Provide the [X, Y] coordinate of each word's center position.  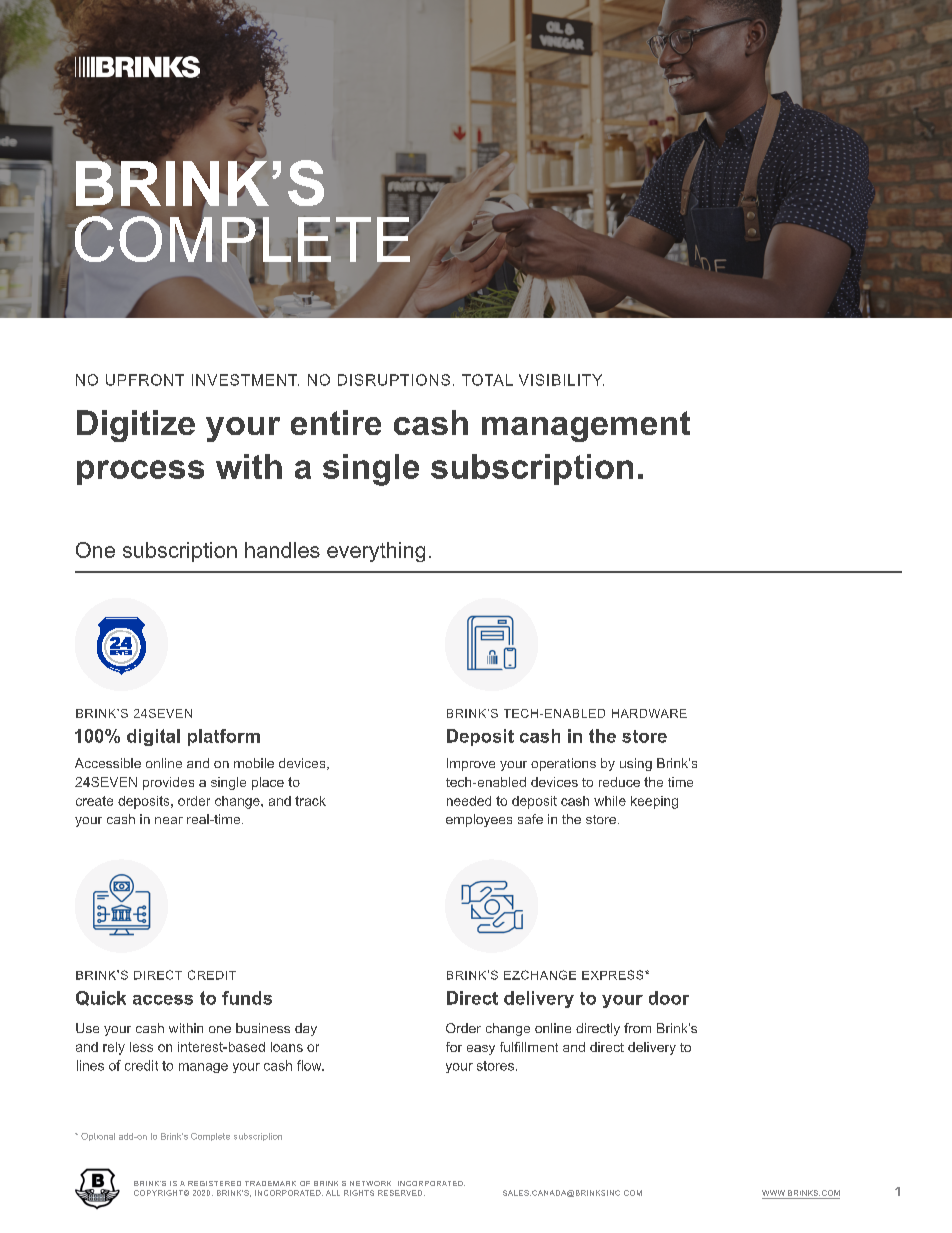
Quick [101, 998]
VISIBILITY [561, 380]
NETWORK [370, 1183]
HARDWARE [649, 713]
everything [376, 552]
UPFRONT [145, 380]
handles [282, 550]
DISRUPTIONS [394, 380]
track [310, 801]
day [306, 1029]
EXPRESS [614, 975]
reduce [619, 782]
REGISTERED [214, 1183]
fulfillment [529, 1047]
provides [168, 783]
